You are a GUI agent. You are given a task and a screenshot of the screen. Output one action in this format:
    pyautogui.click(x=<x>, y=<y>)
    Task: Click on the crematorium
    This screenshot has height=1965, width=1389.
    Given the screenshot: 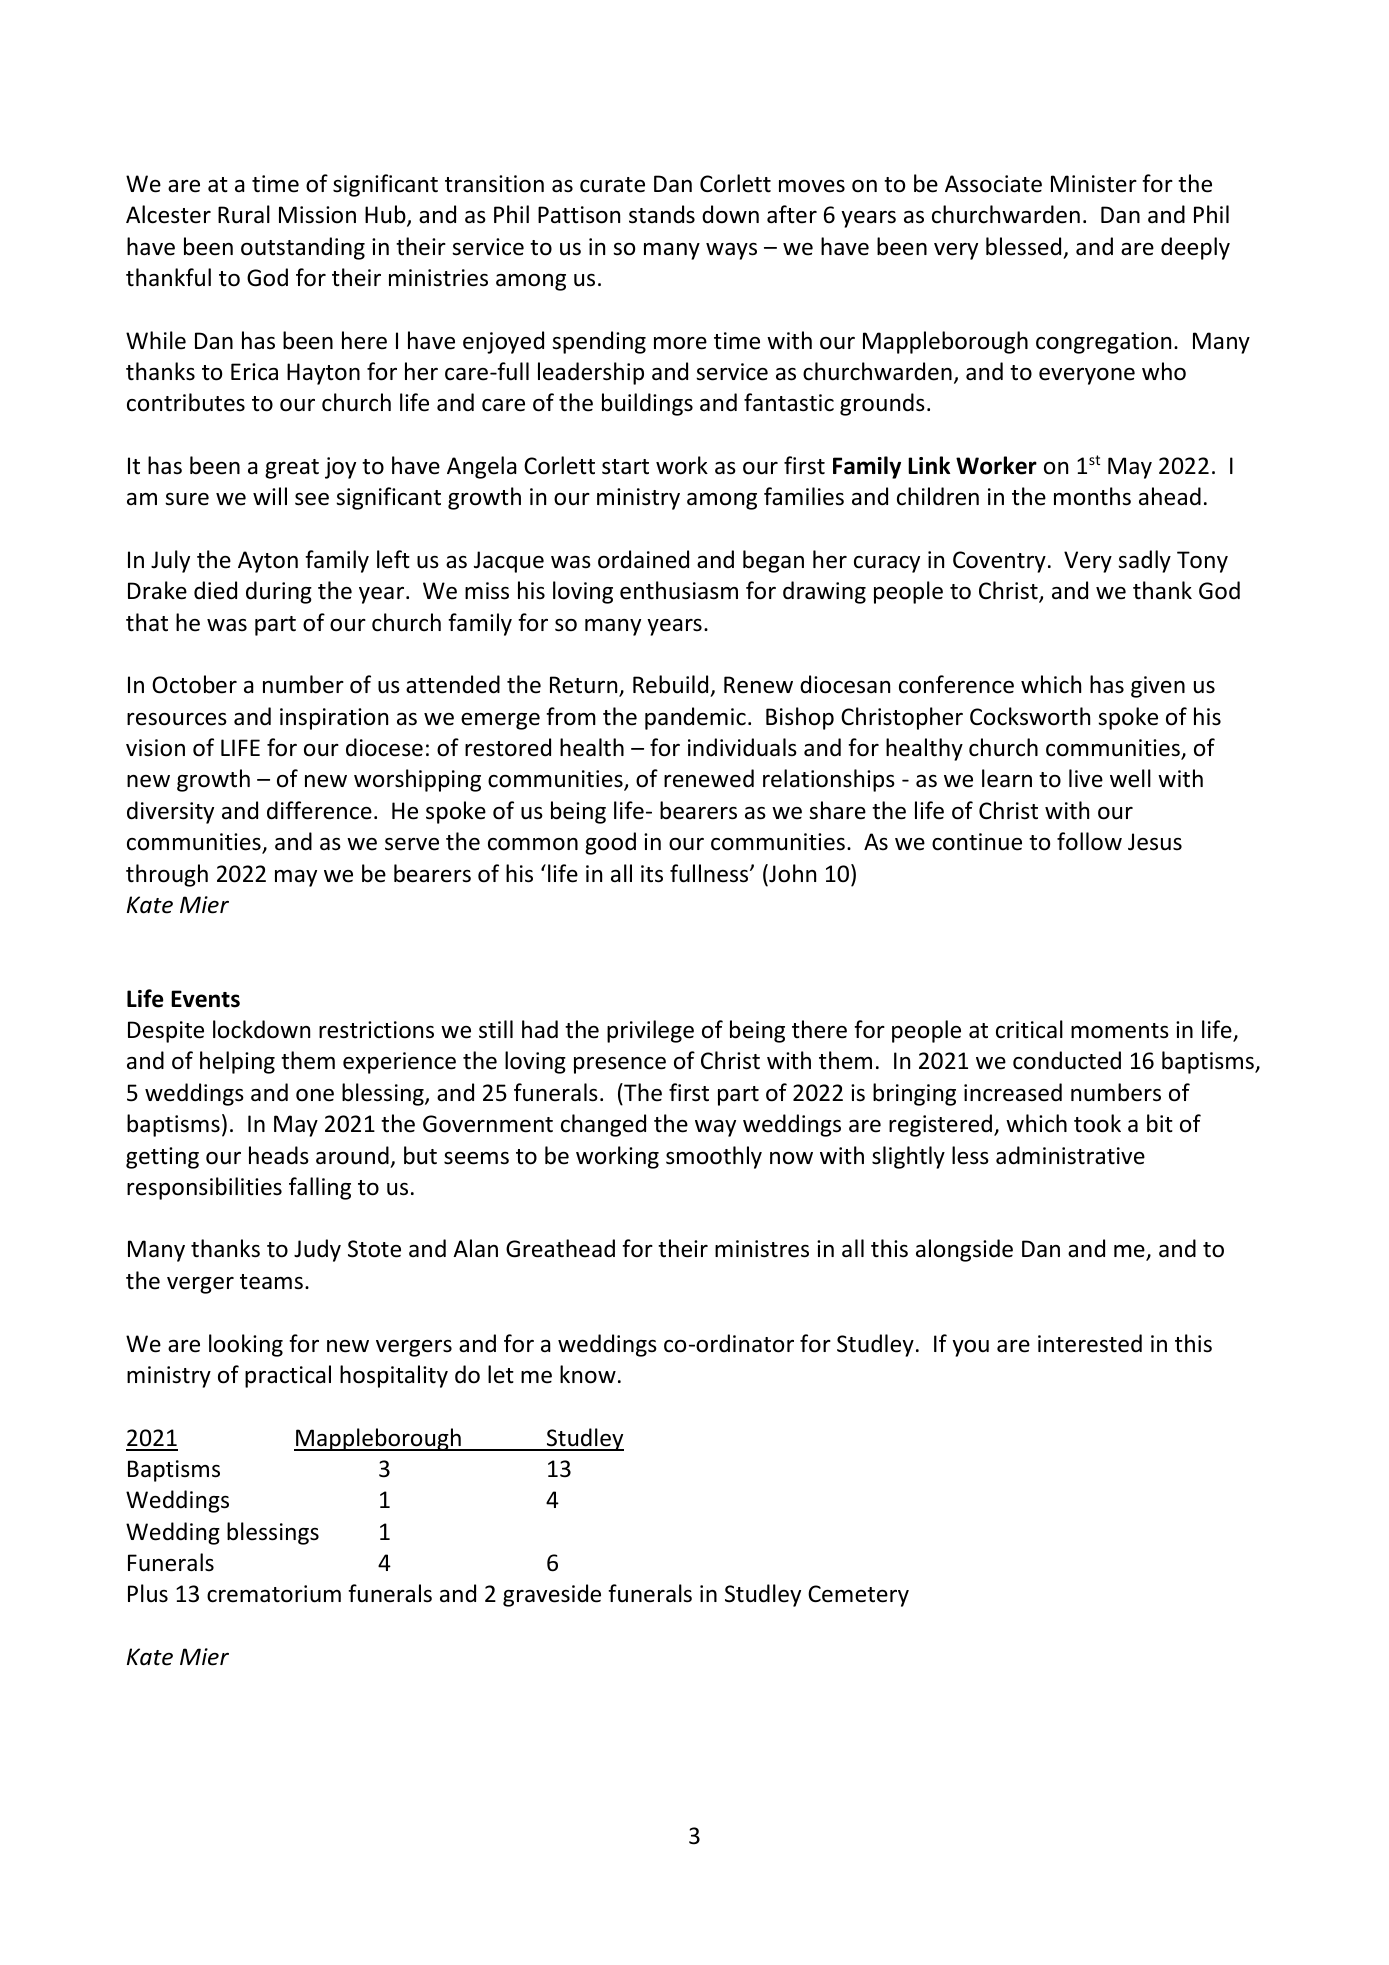 What is the action you would take?
    pyautogui.click(x=274, y=1594)
